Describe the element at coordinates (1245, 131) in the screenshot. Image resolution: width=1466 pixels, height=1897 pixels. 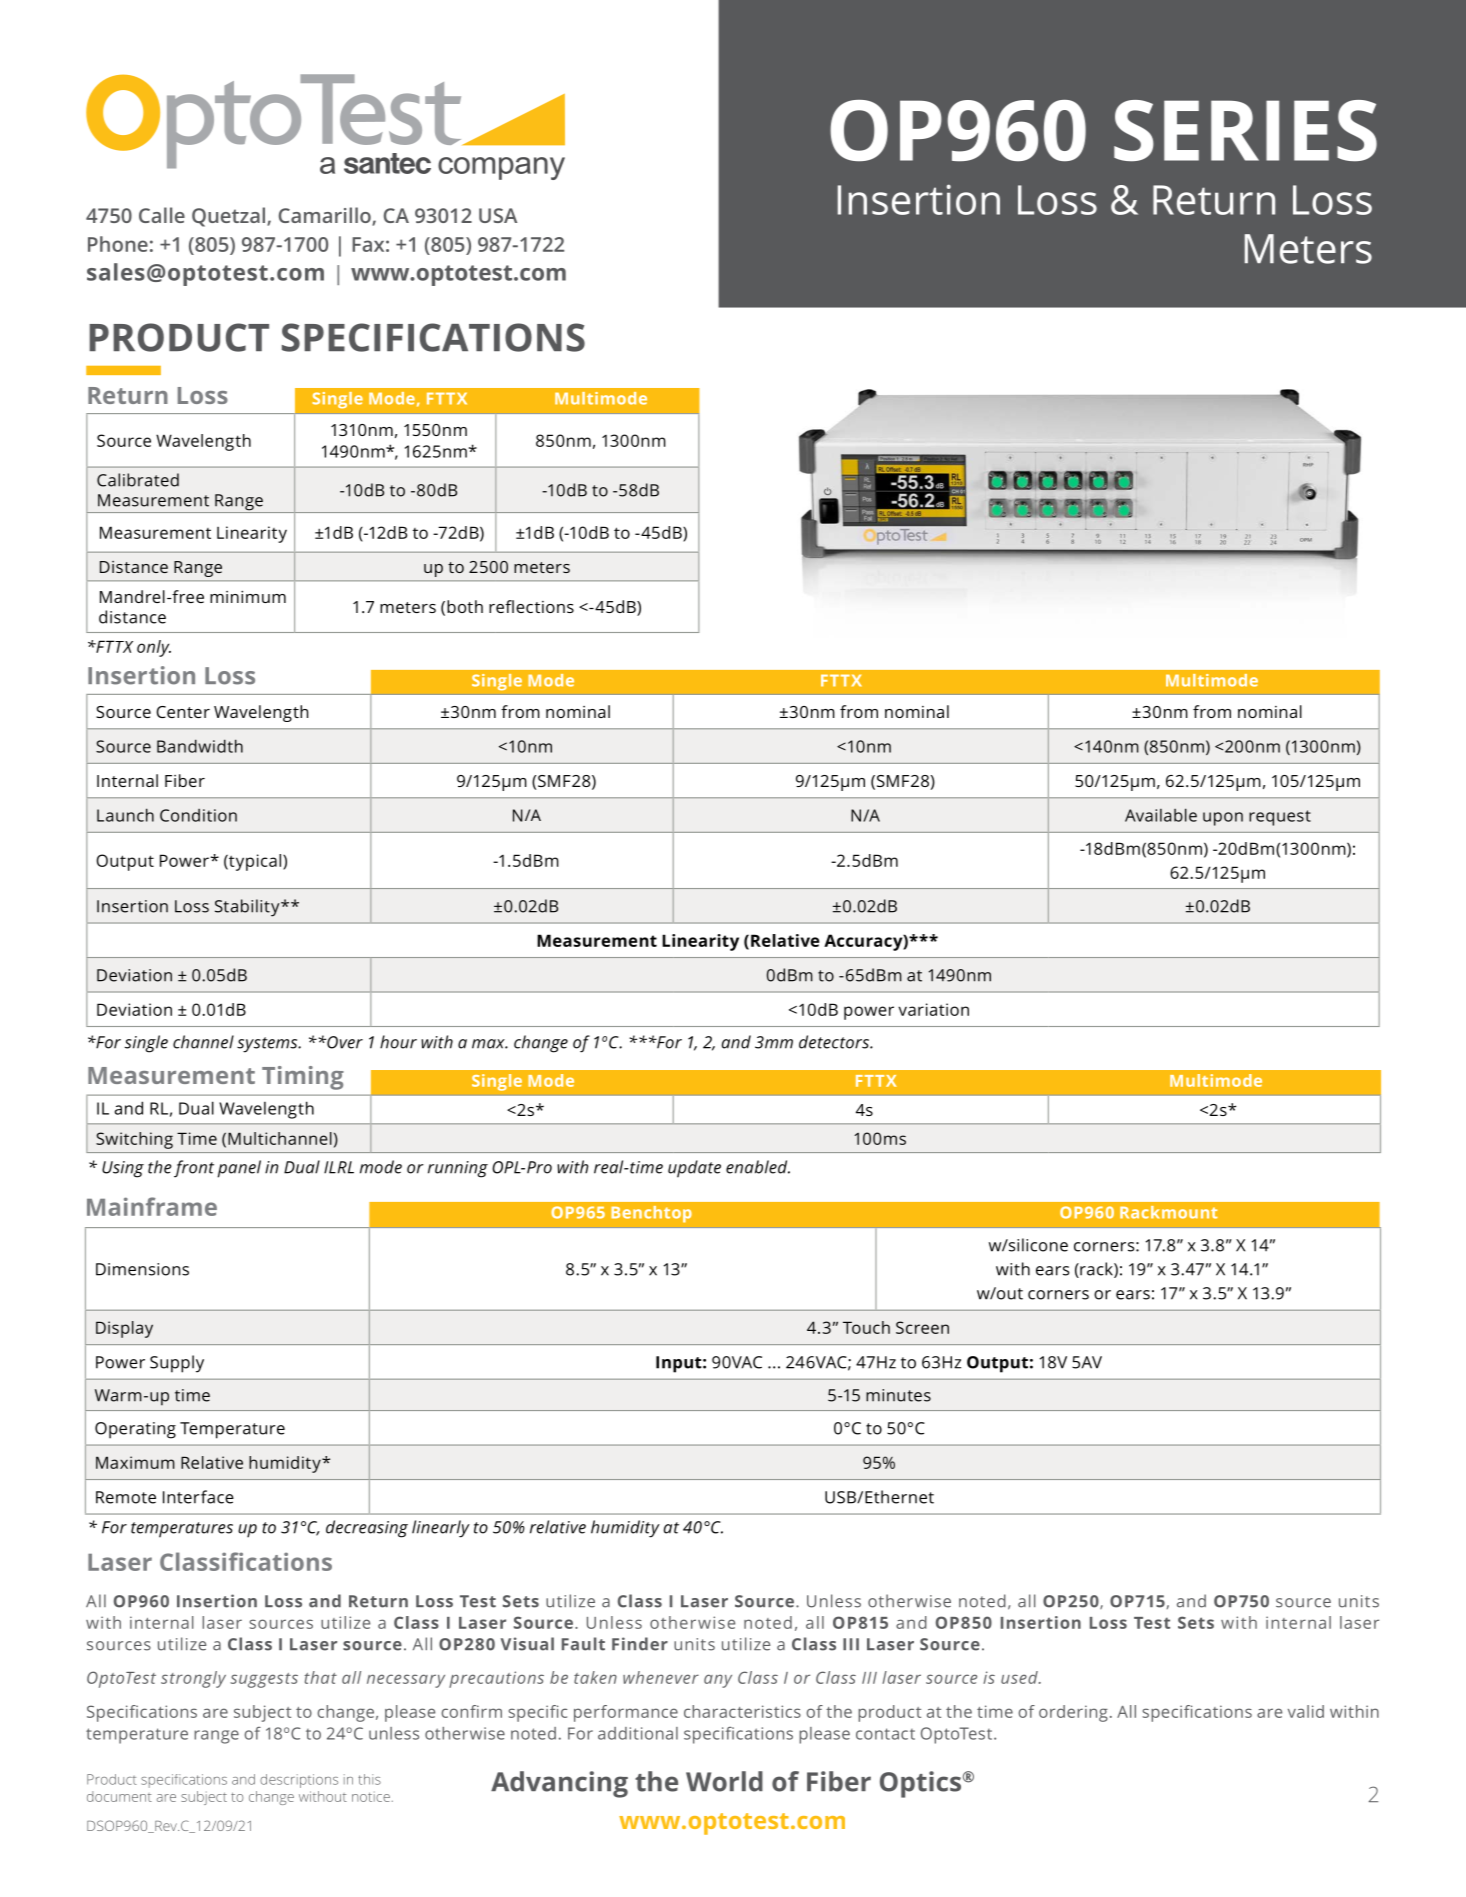
I see `SERIES` at that location.
